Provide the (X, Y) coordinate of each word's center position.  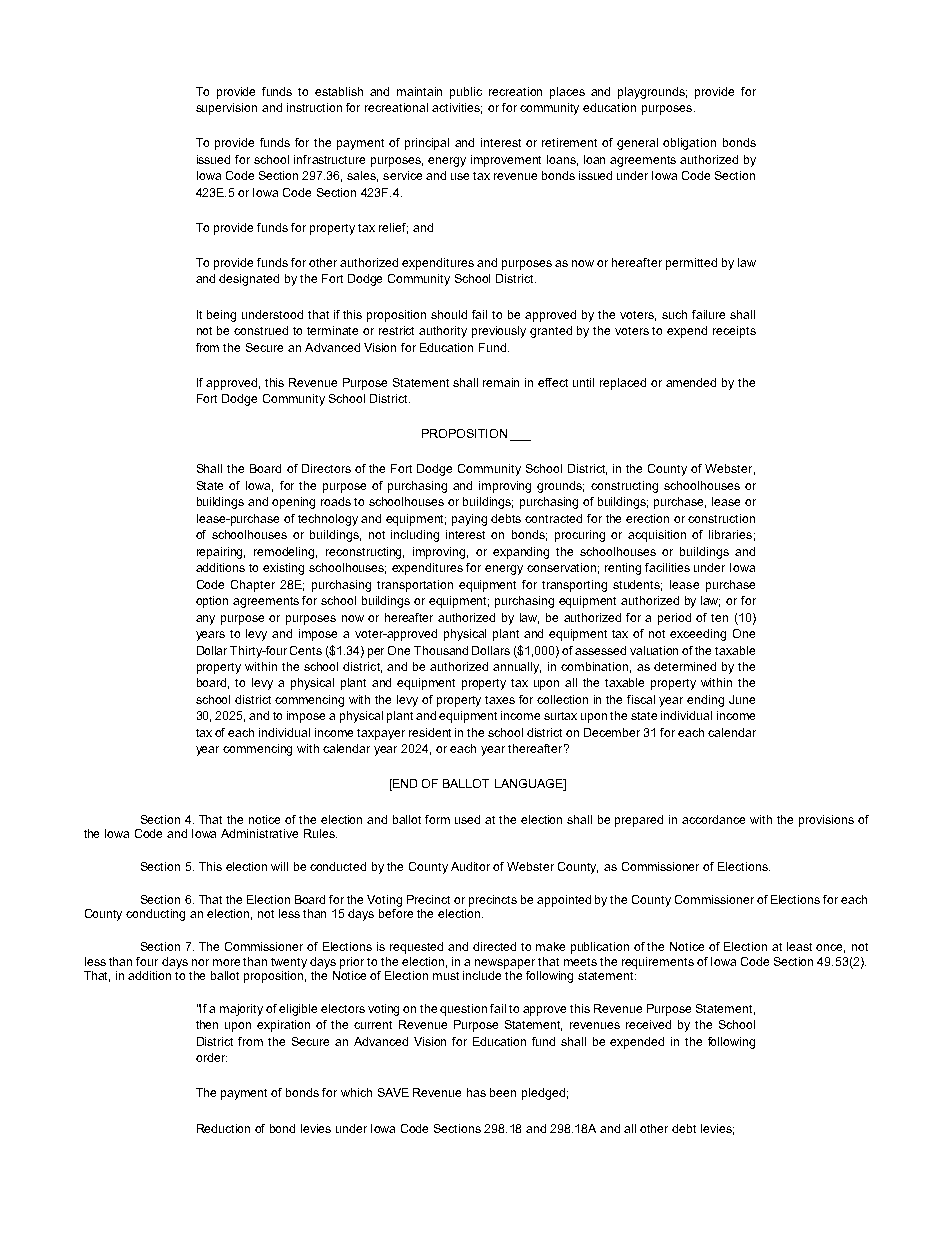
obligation (689, 144)
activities (457, 108)
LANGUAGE (530, 785)
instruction (314, 107)
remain (501, 382)
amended (691, 382)
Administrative (259, 833)
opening (293, 503)
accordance (713, 819)
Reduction (223, 1128)
